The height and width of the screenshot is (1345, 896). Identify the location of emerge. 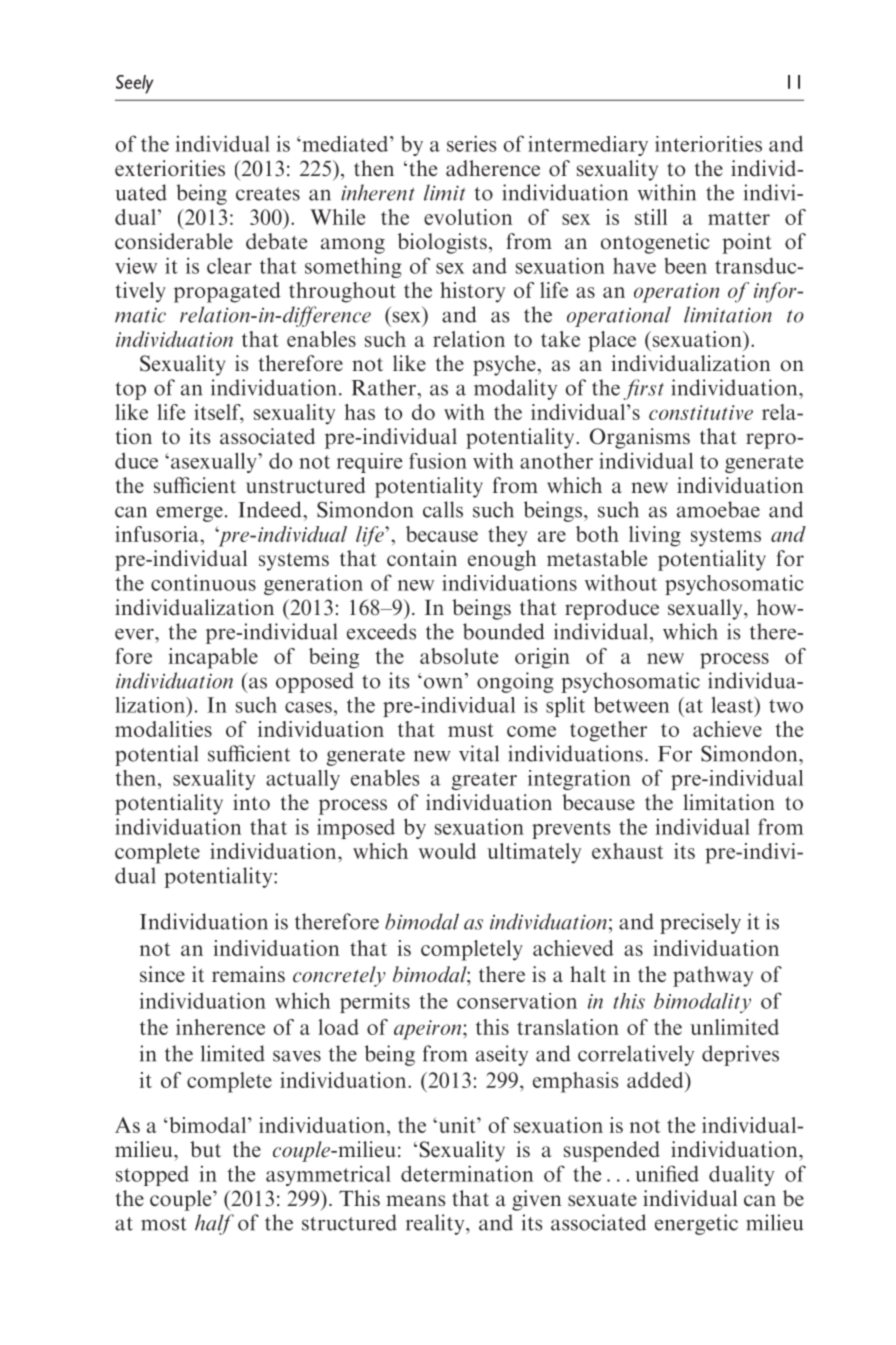
(189, 514).
